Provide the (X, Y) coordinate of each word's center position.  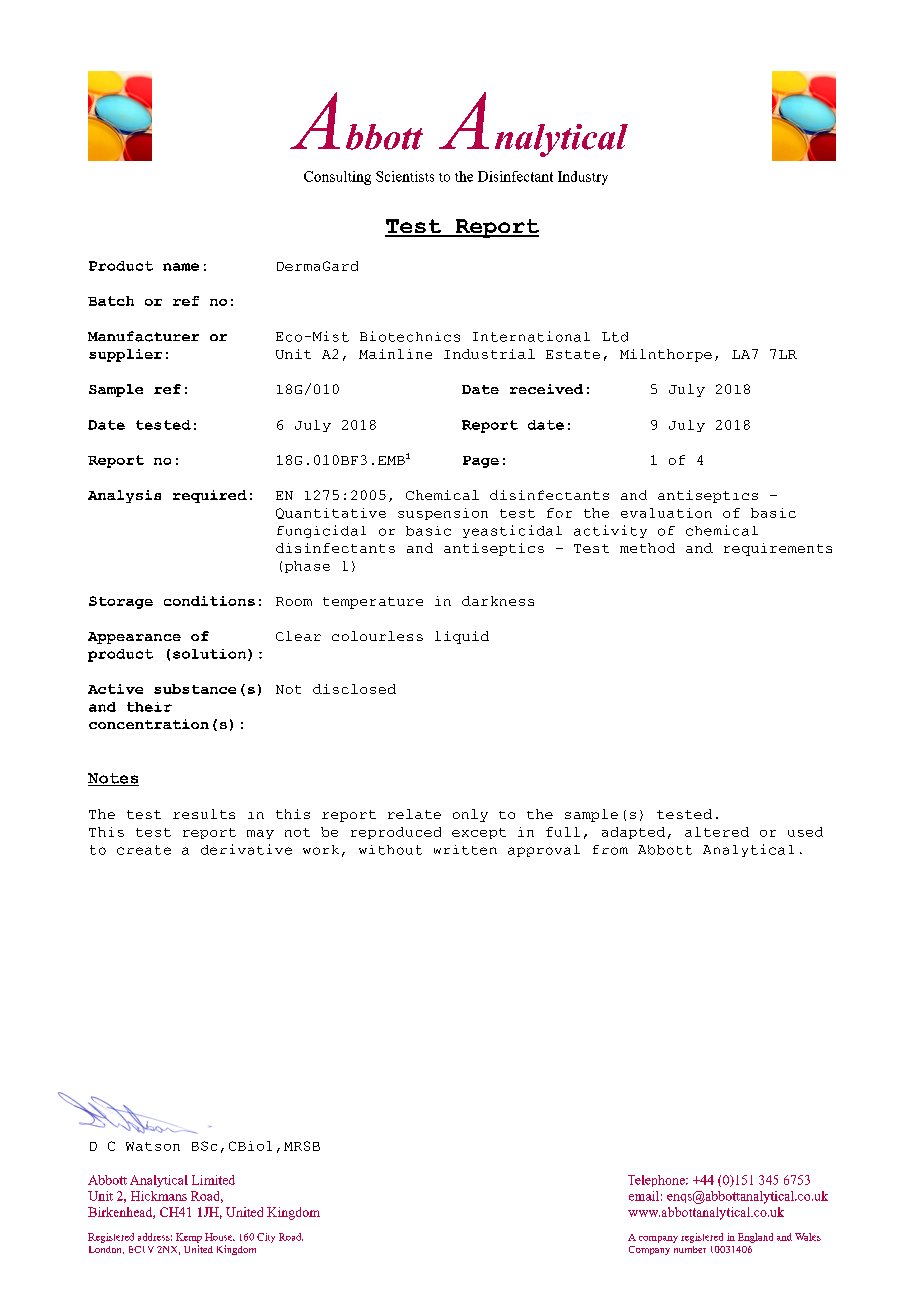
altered (717, 832)
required (210, 496)
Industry (583, 178)
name (181, 267)
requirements (778, 549)
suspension (443, 514)
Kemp (189, 1238)
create (144, 850)
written (465, 850)
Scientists (405, 176)
